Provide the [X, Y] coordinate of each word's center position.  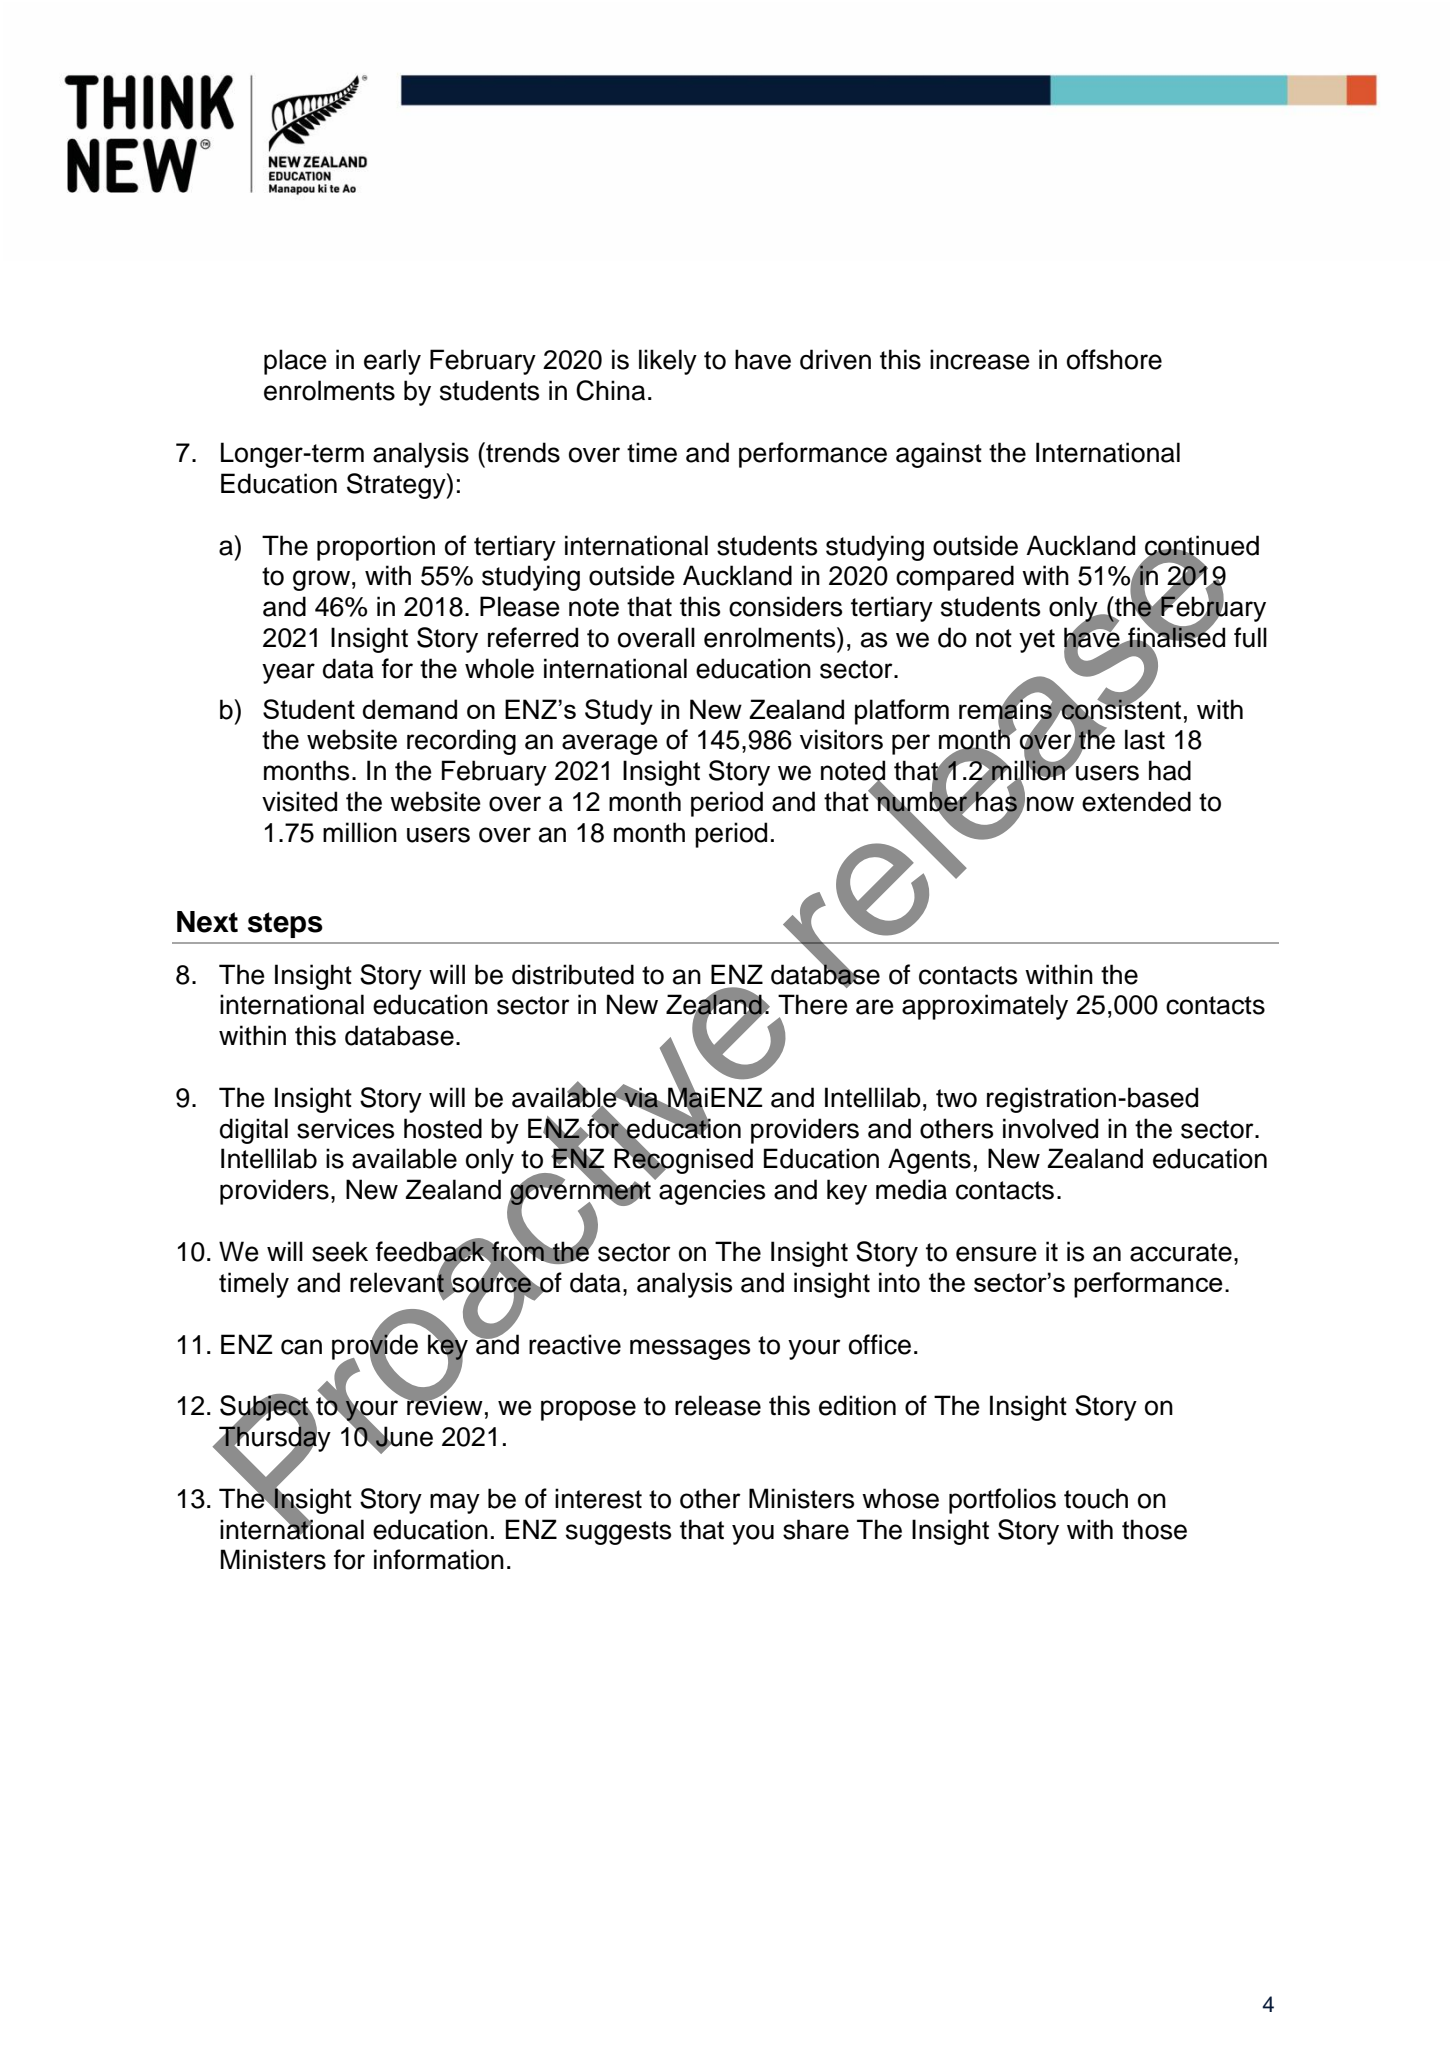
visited [299, 801]
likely [668, 362]
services [345, 1128]
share [816, 1529]
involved [1050, 1128]
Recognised [683, 1162]
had [1170, 770]
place [295, 362]
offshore [1114, 359]
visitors [841, 739]
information [439, 1559]
